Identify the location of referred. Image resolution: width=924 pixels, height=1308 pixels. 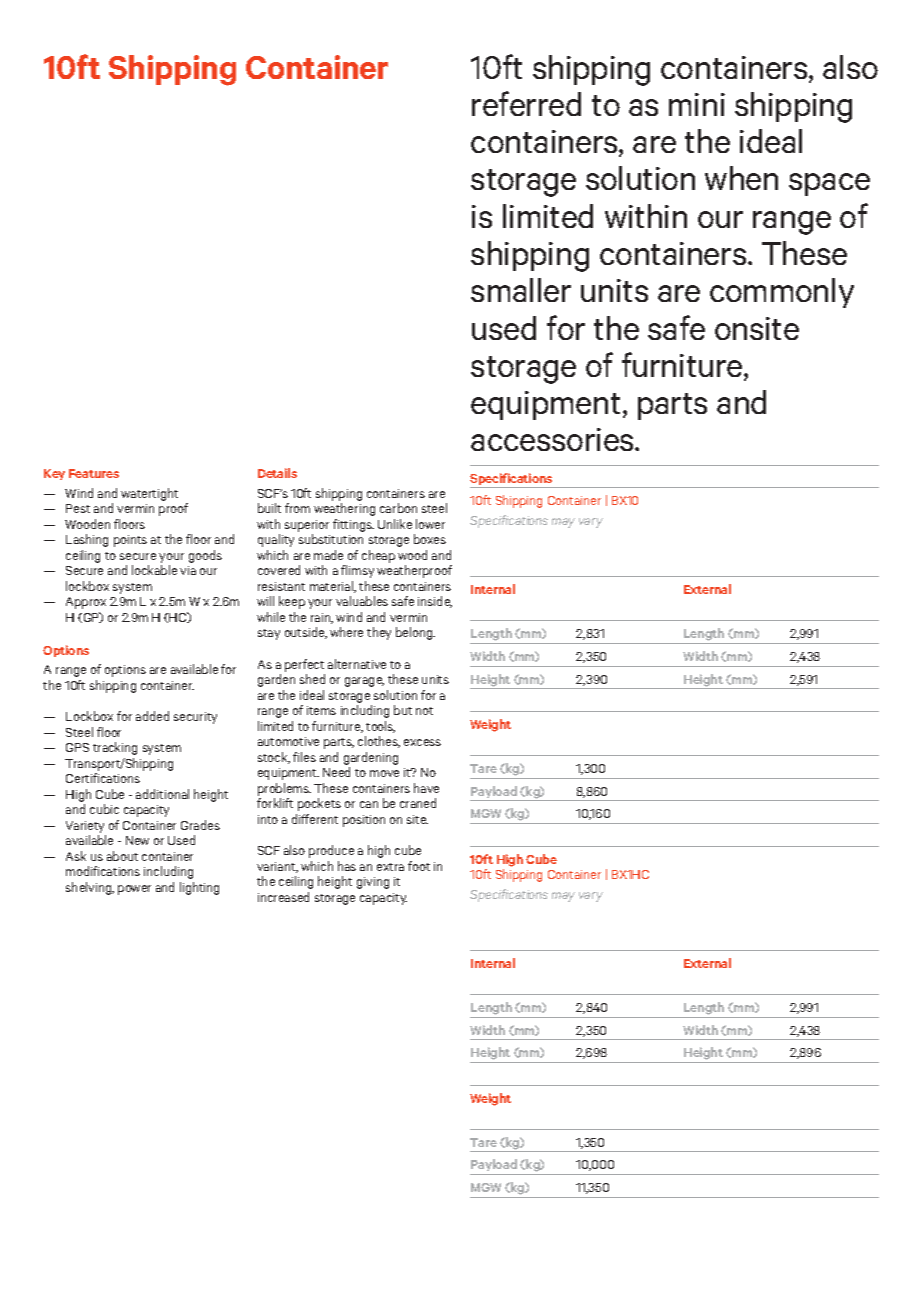
(526, 103).
